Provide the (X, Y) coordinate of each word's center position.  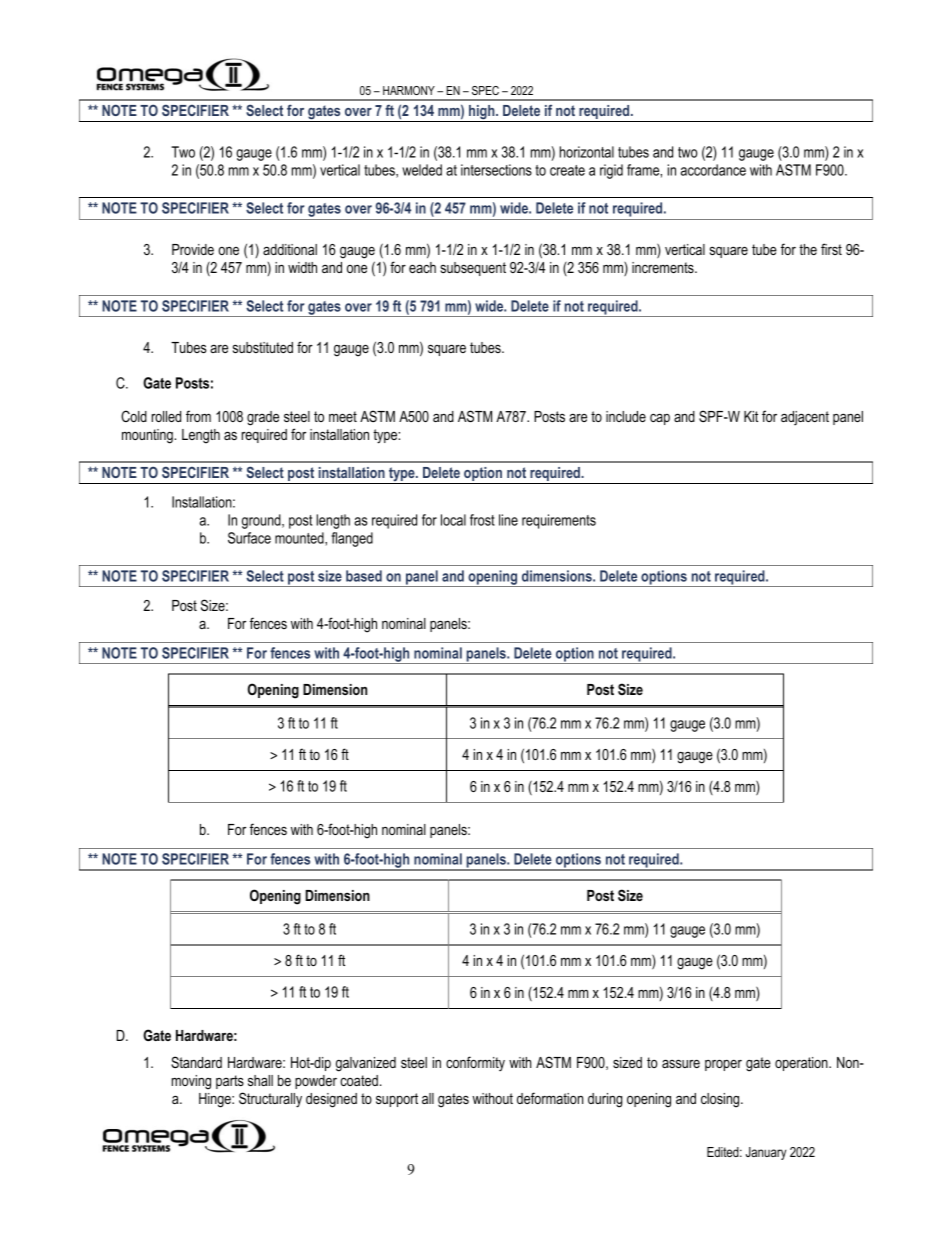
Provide (193, 249)
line (508, 520)
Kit (751, 416)
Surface (249, 538)
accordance (713, 170)
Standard (196, 1062)
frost (482, 520)
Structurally (270, 1100)
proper (723, 1065)
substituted (263, 347)
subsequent (473, 269)
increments (664, 267)
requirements (559, 521)
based (364, 576)
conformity (475, 1063)
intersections (496, 170)
